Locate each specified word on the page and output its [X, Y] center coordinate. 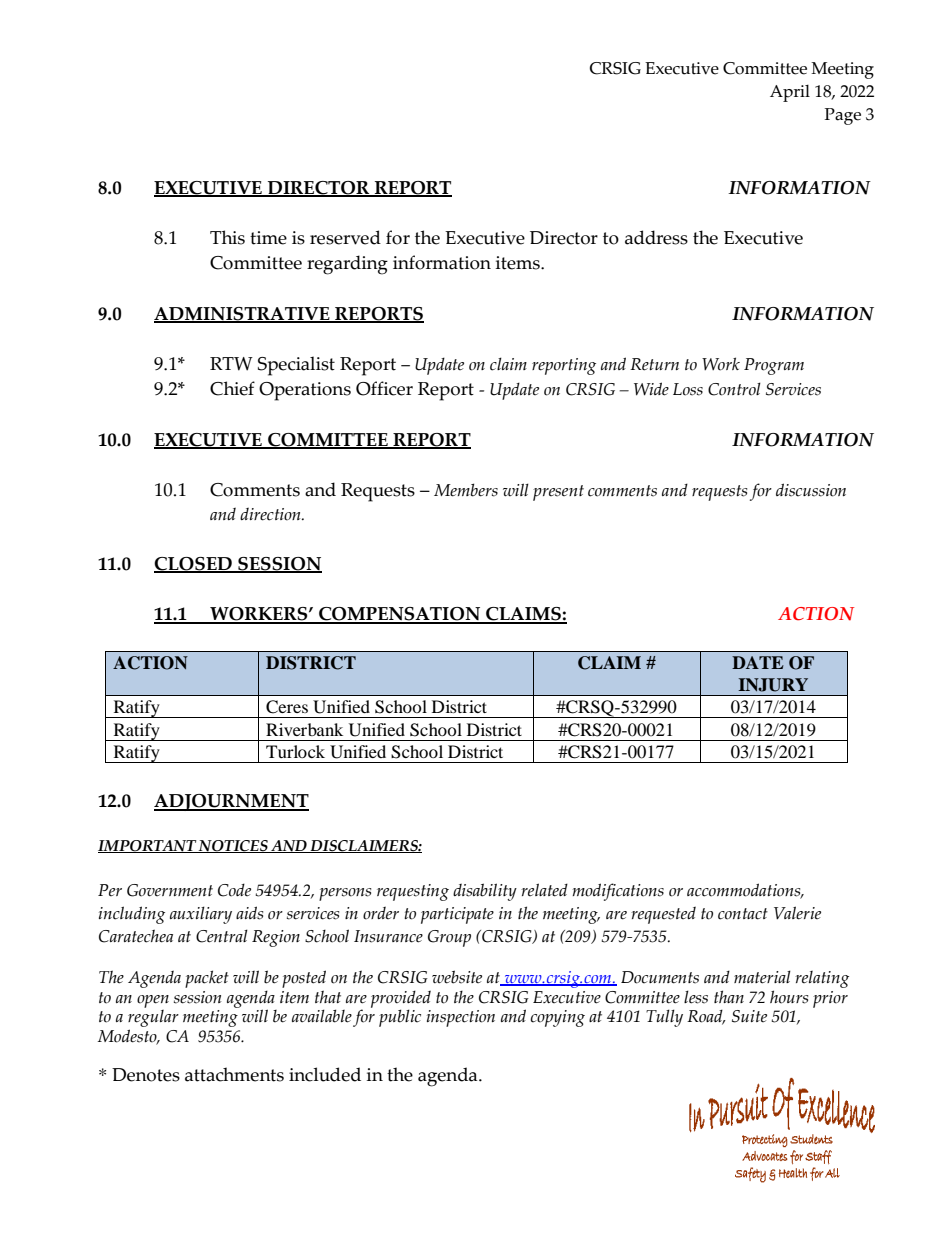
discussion [811, 490]
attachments [234, 1074]
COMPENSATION [400, 615]
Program [774, 366]
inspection [461, 1018]
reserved [345, 237]
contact [743, 914]
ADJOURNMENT [231, 802]
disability [485, 892]
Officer [384, 388]
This [227, 237]
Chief [232, 388]
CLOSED [194, 565]
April [790, 93]
